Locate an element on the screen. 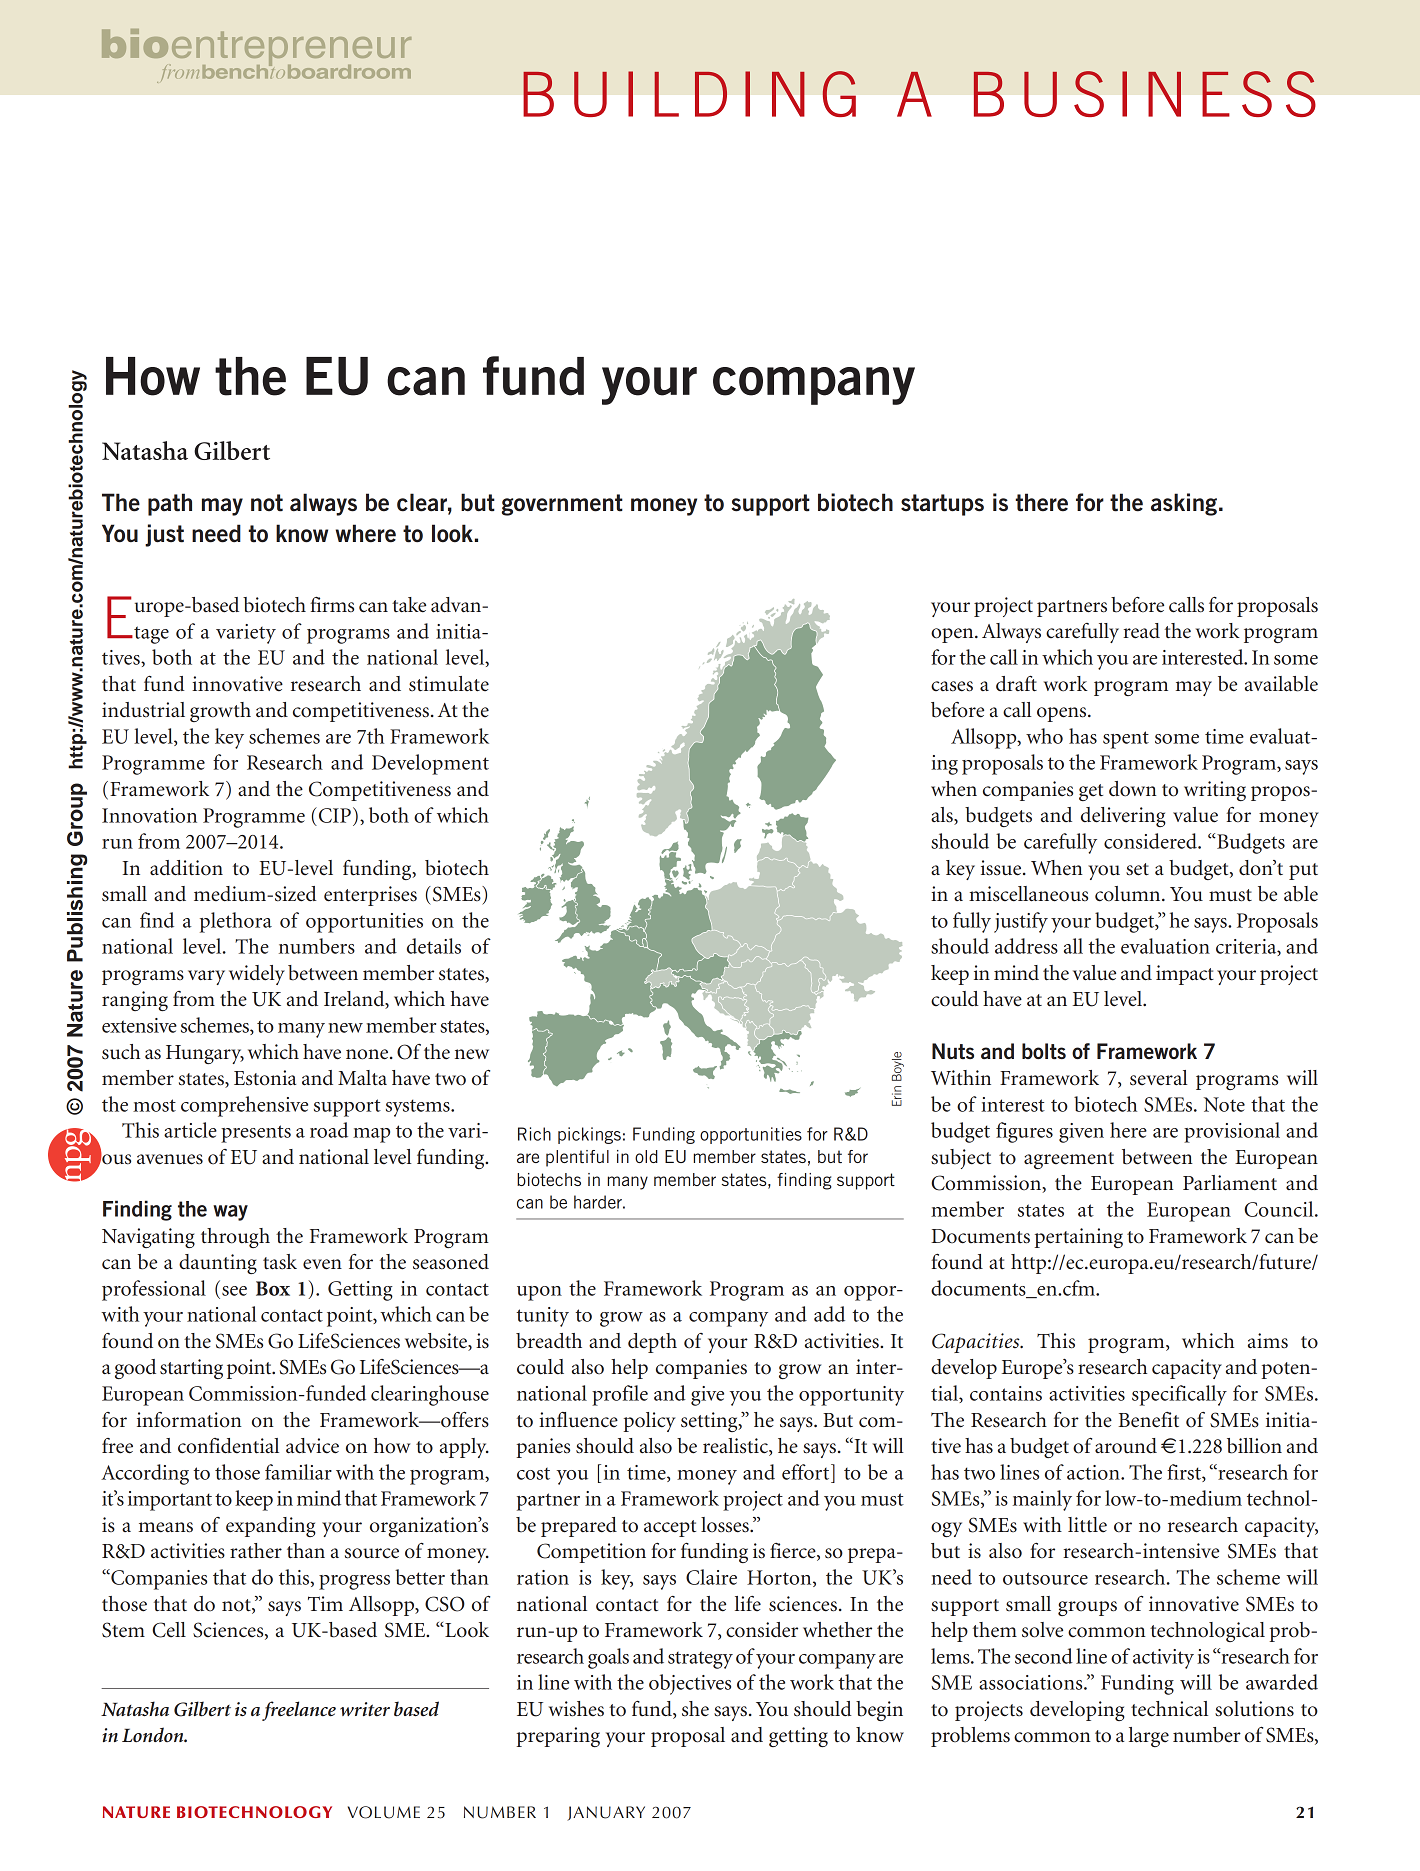 This screenshot has width=1420, height=1871. impact is located at coordinates (1185, 975).
